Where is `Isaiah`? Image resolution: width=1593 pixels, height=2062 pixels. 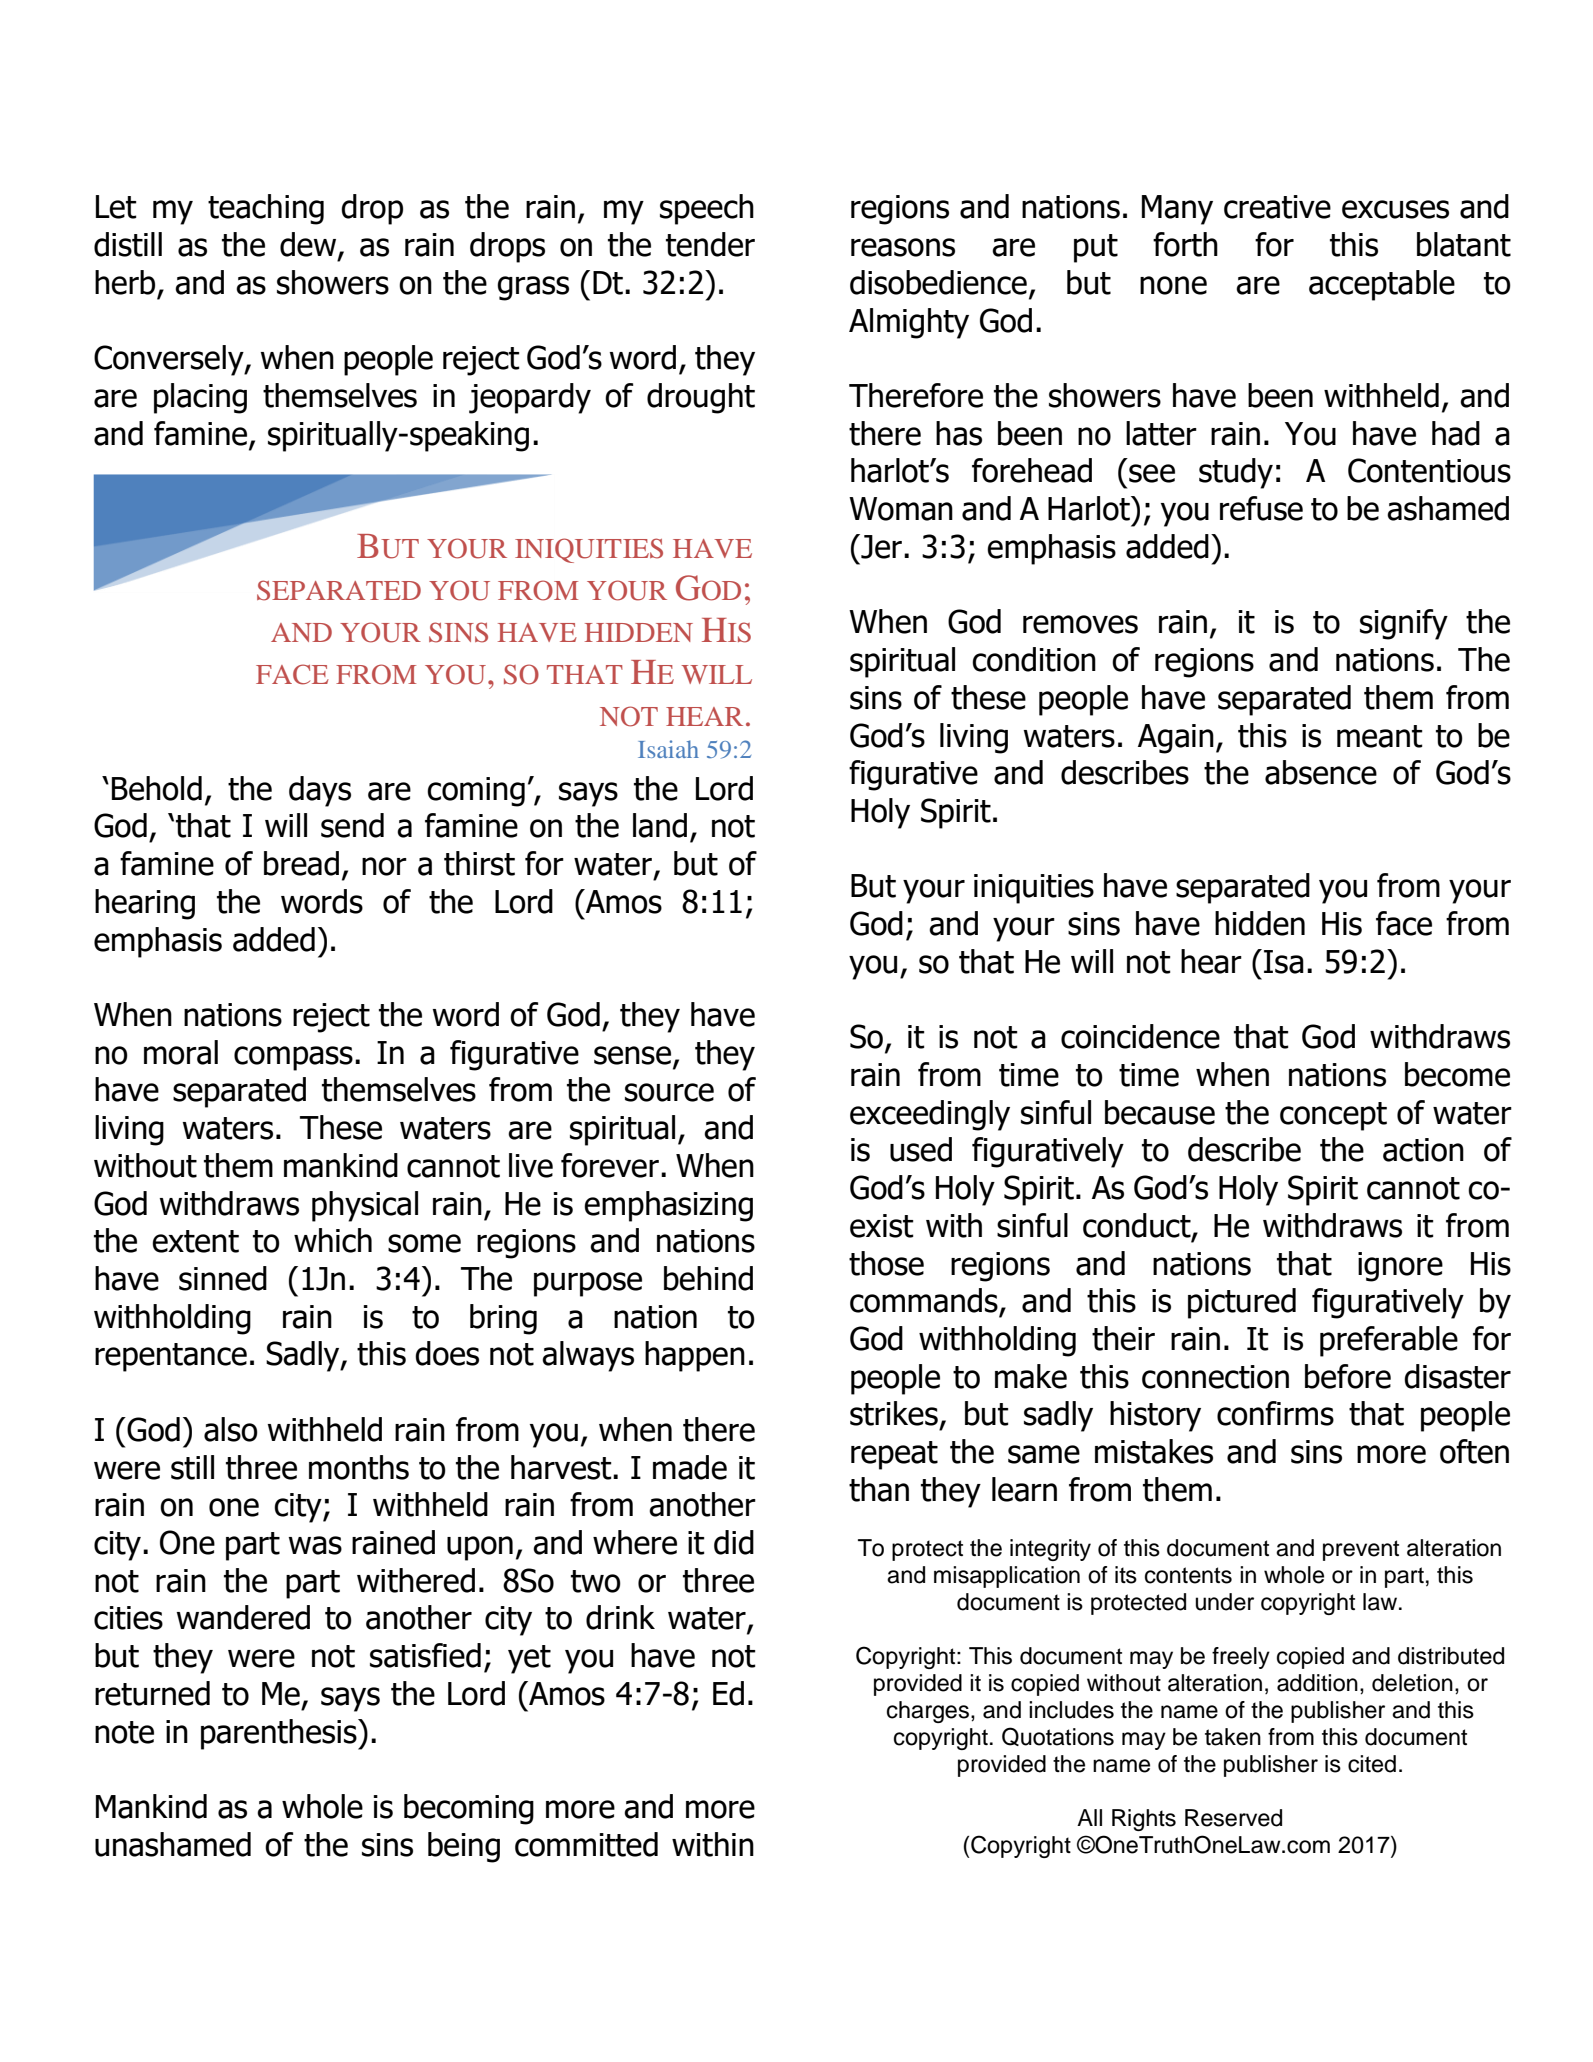
Isaiah is located at coordinates (668, 749).
